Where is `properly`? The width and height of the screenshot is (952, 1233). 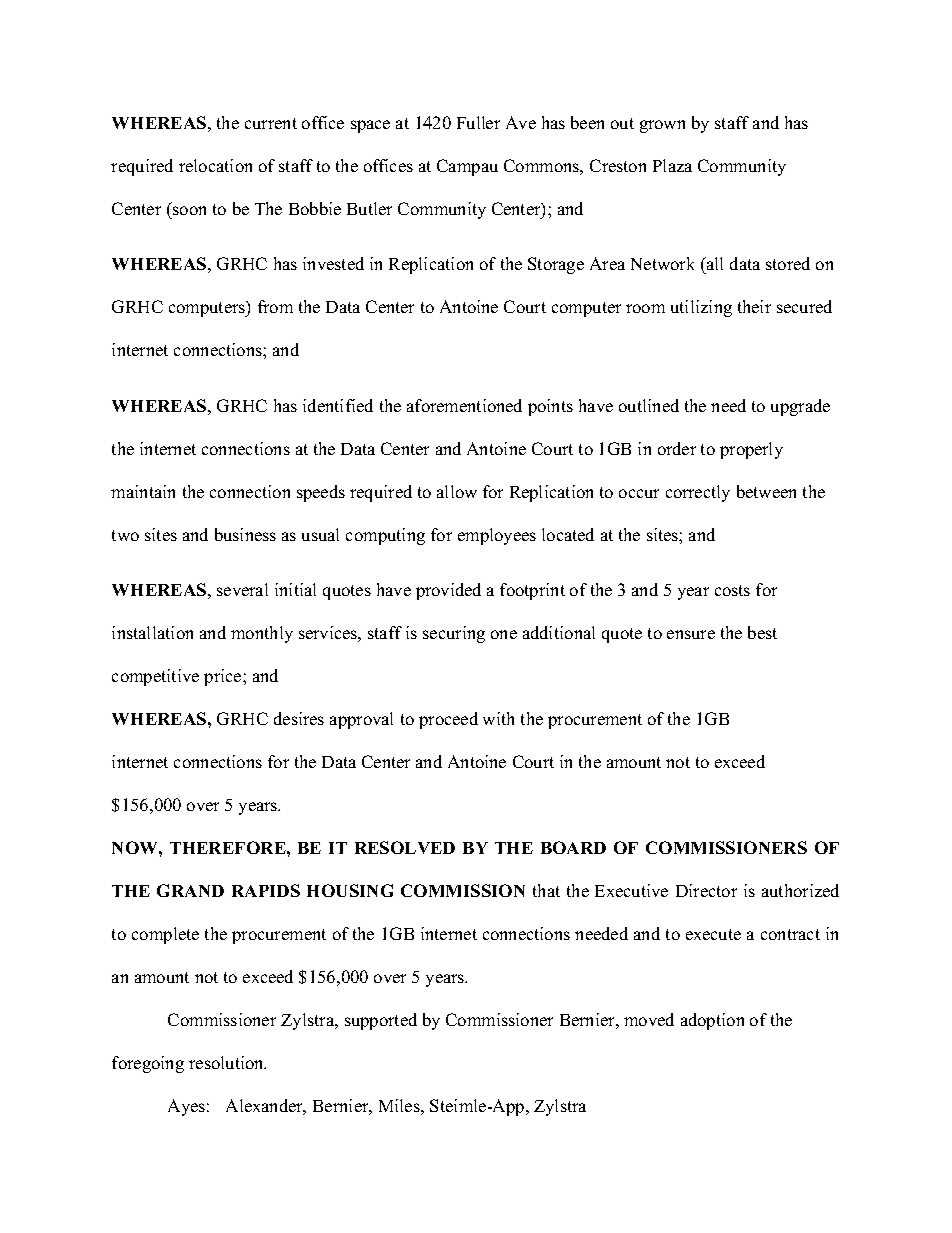 properly is located at coordinates (751, 450).
